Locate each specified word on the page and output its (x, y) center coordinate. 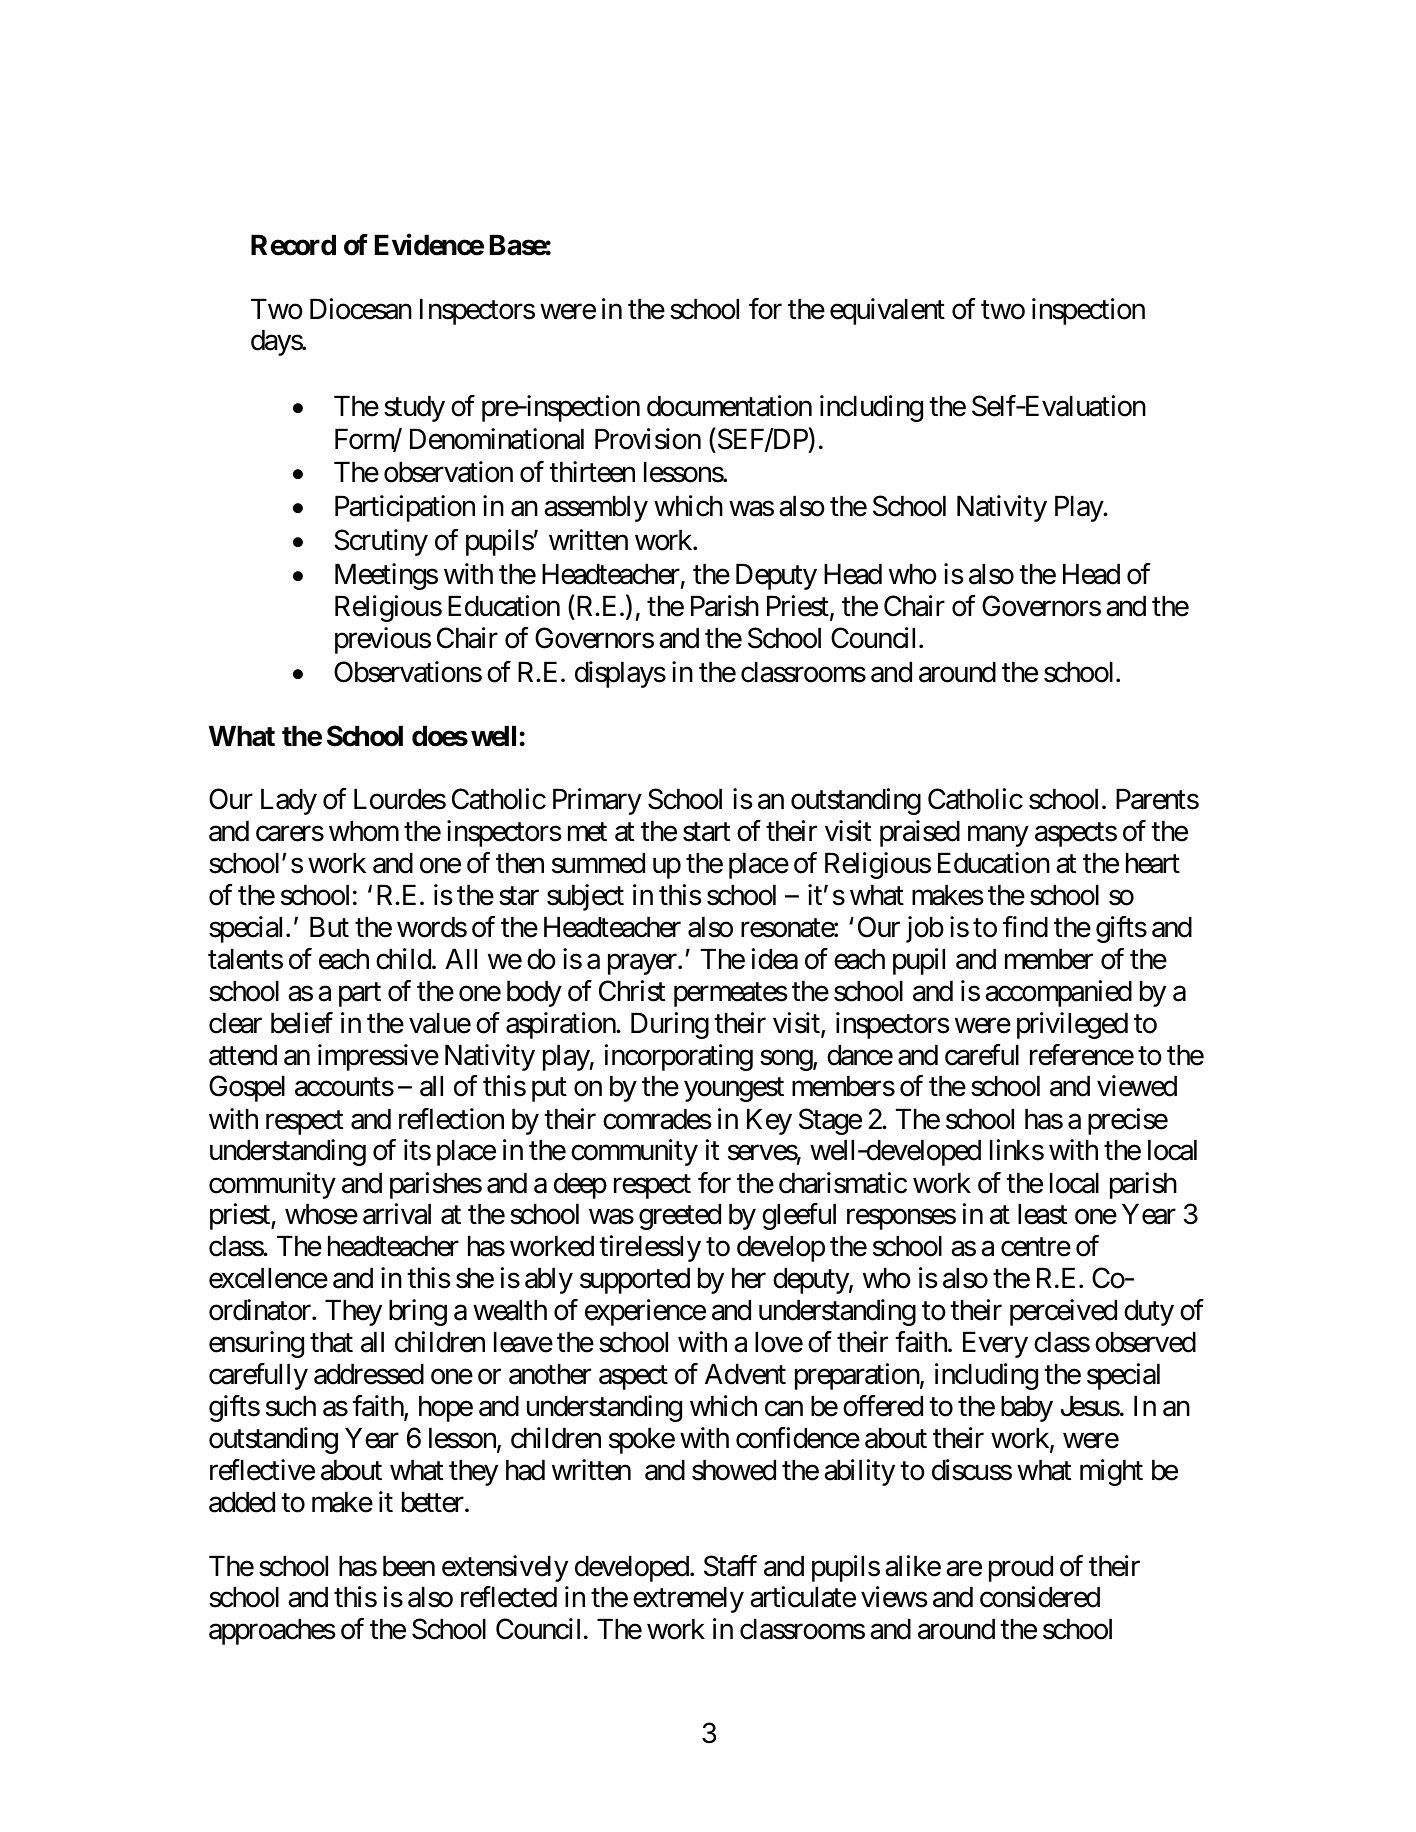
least (1042, 1214)
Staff (730, 1566)
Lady (289, 802)
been (409, 1566)
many (998, 836)
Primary (597, 802)
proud (1021, 1568)
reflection (451, 1119)
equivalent (887, 311)
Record (293, 245)
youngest (734, 1090)
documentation (729, 406)
